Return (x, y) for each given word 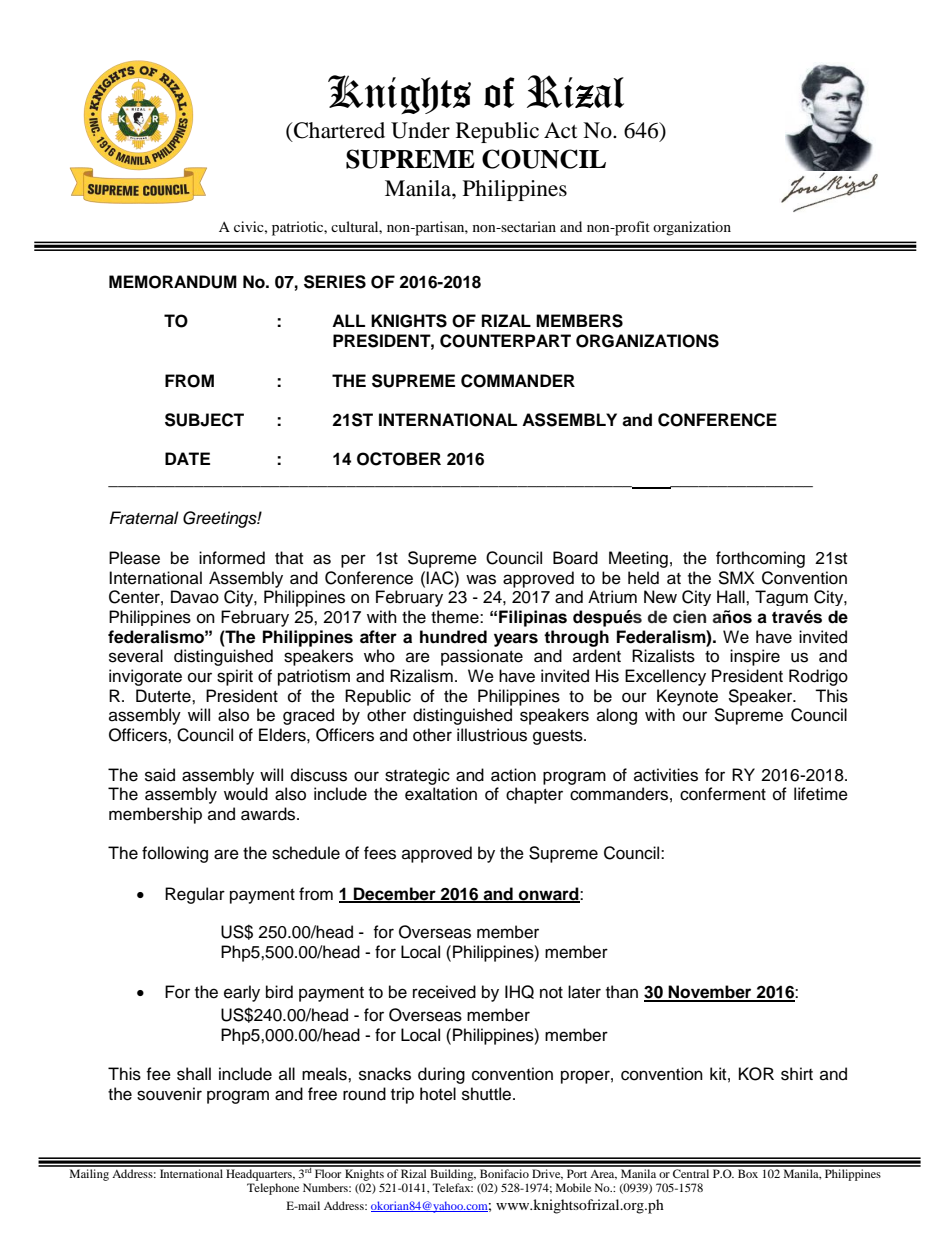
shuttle (488, 1094)
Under (420, 130)
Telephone (273, 1189)
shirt (797, 1074)
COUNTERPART (505, 341)
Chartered (338, 130)
